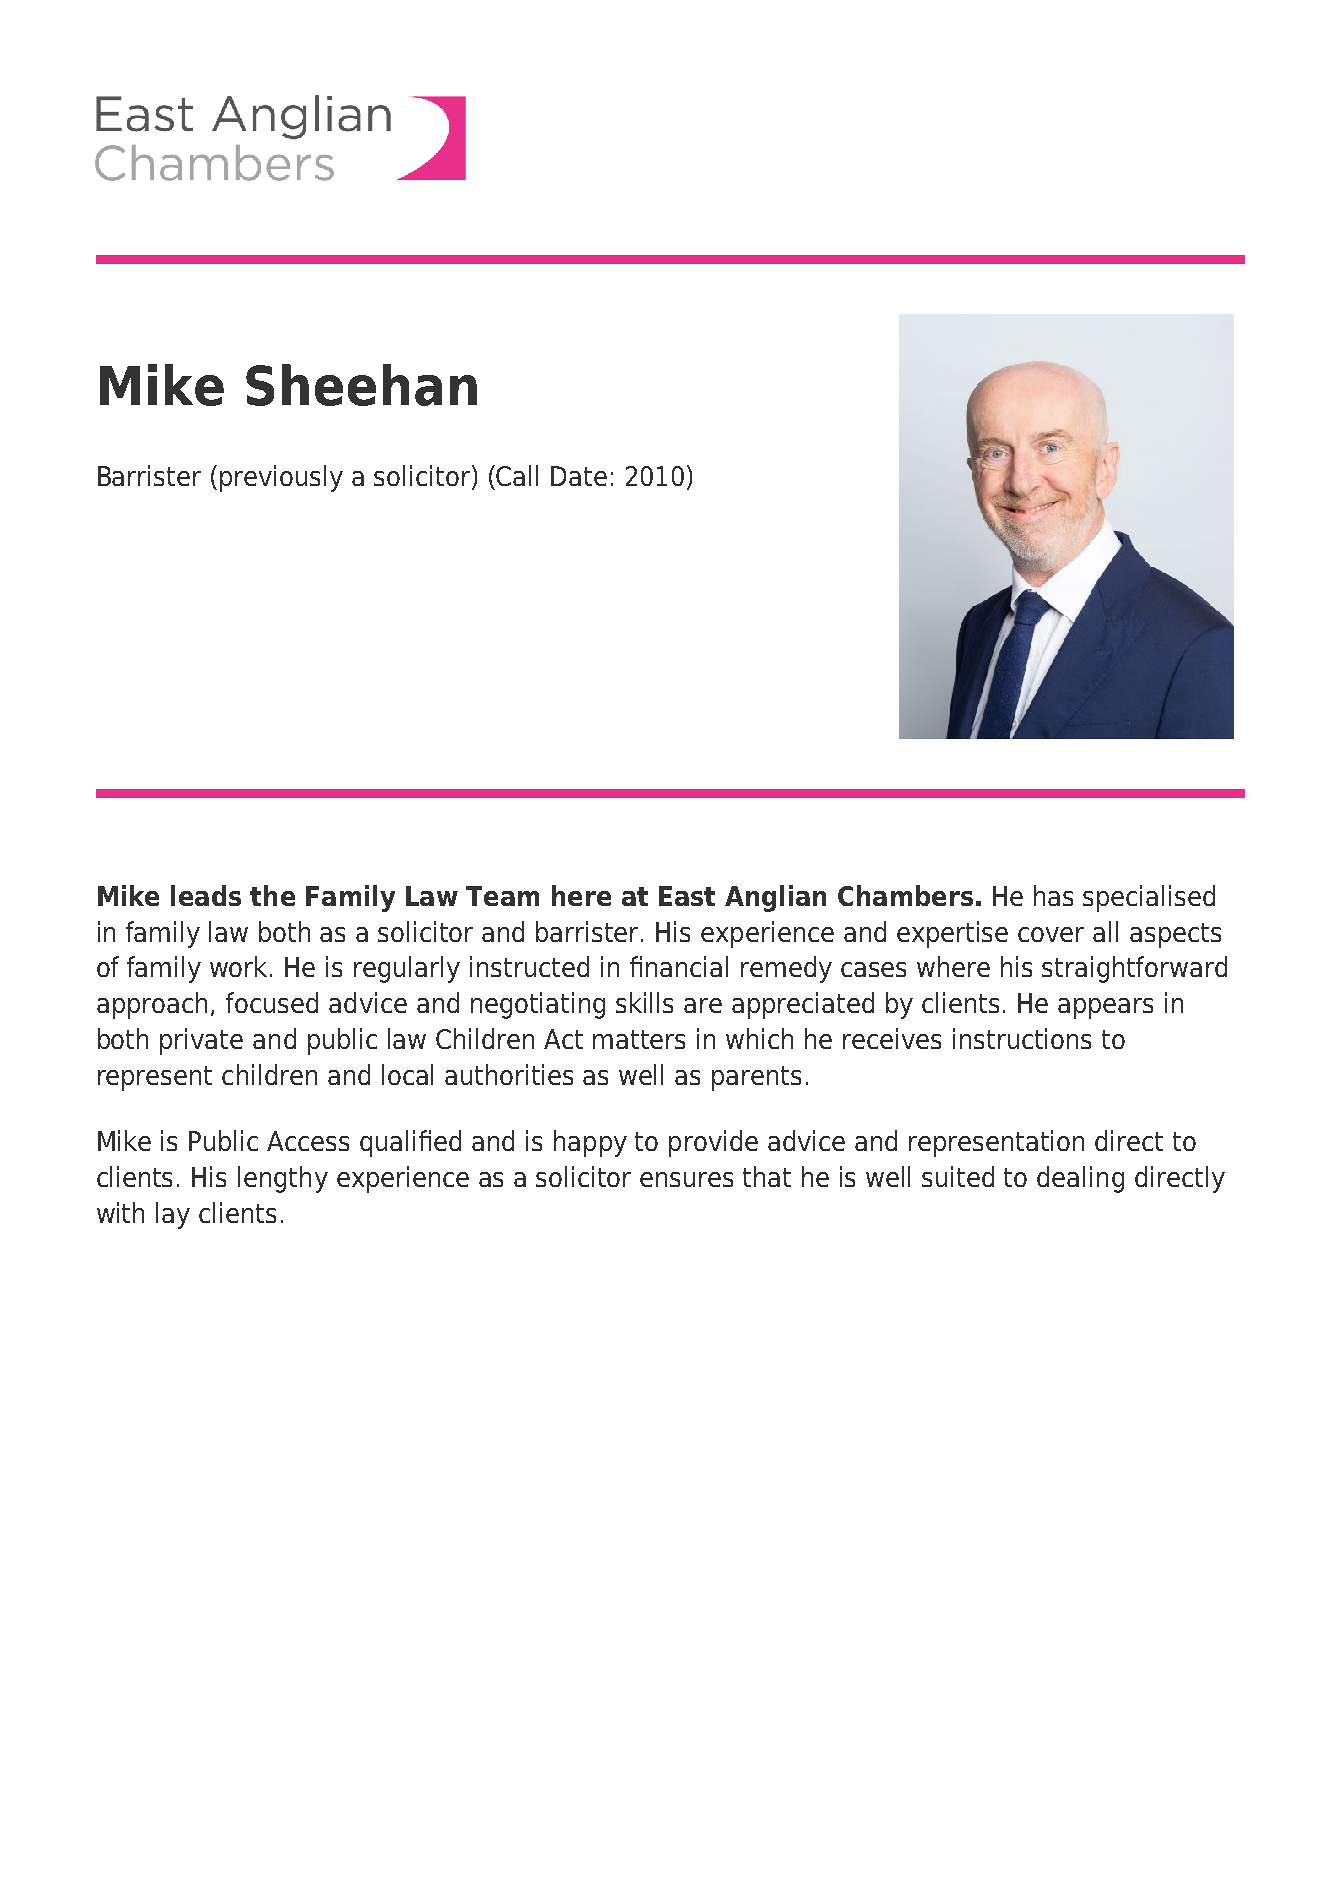  I want to click on Date, so click(579, 476).
